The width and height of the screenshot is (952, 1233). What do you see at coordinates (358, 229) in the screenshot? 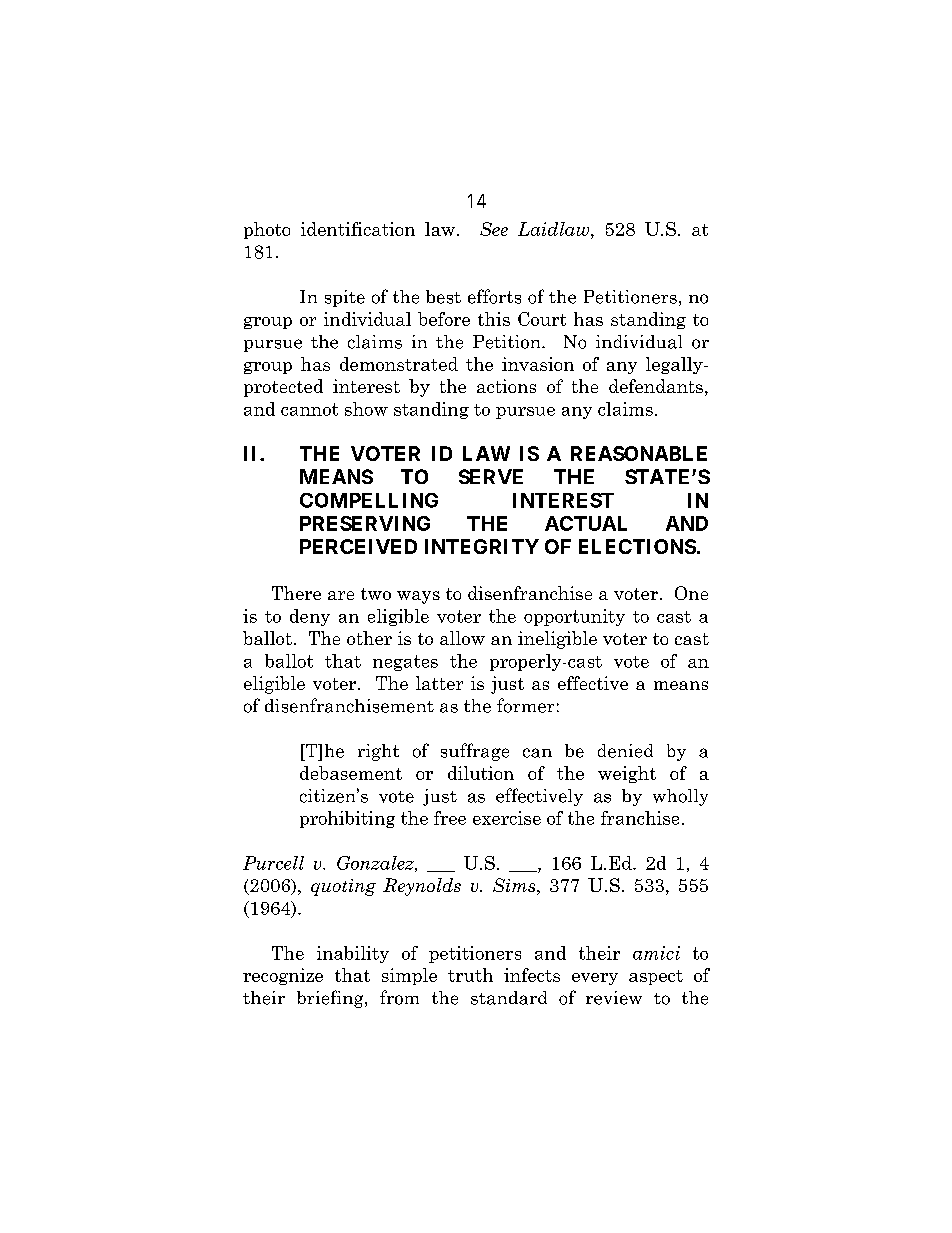
I see `identification` at bounding box center [358, 229].
